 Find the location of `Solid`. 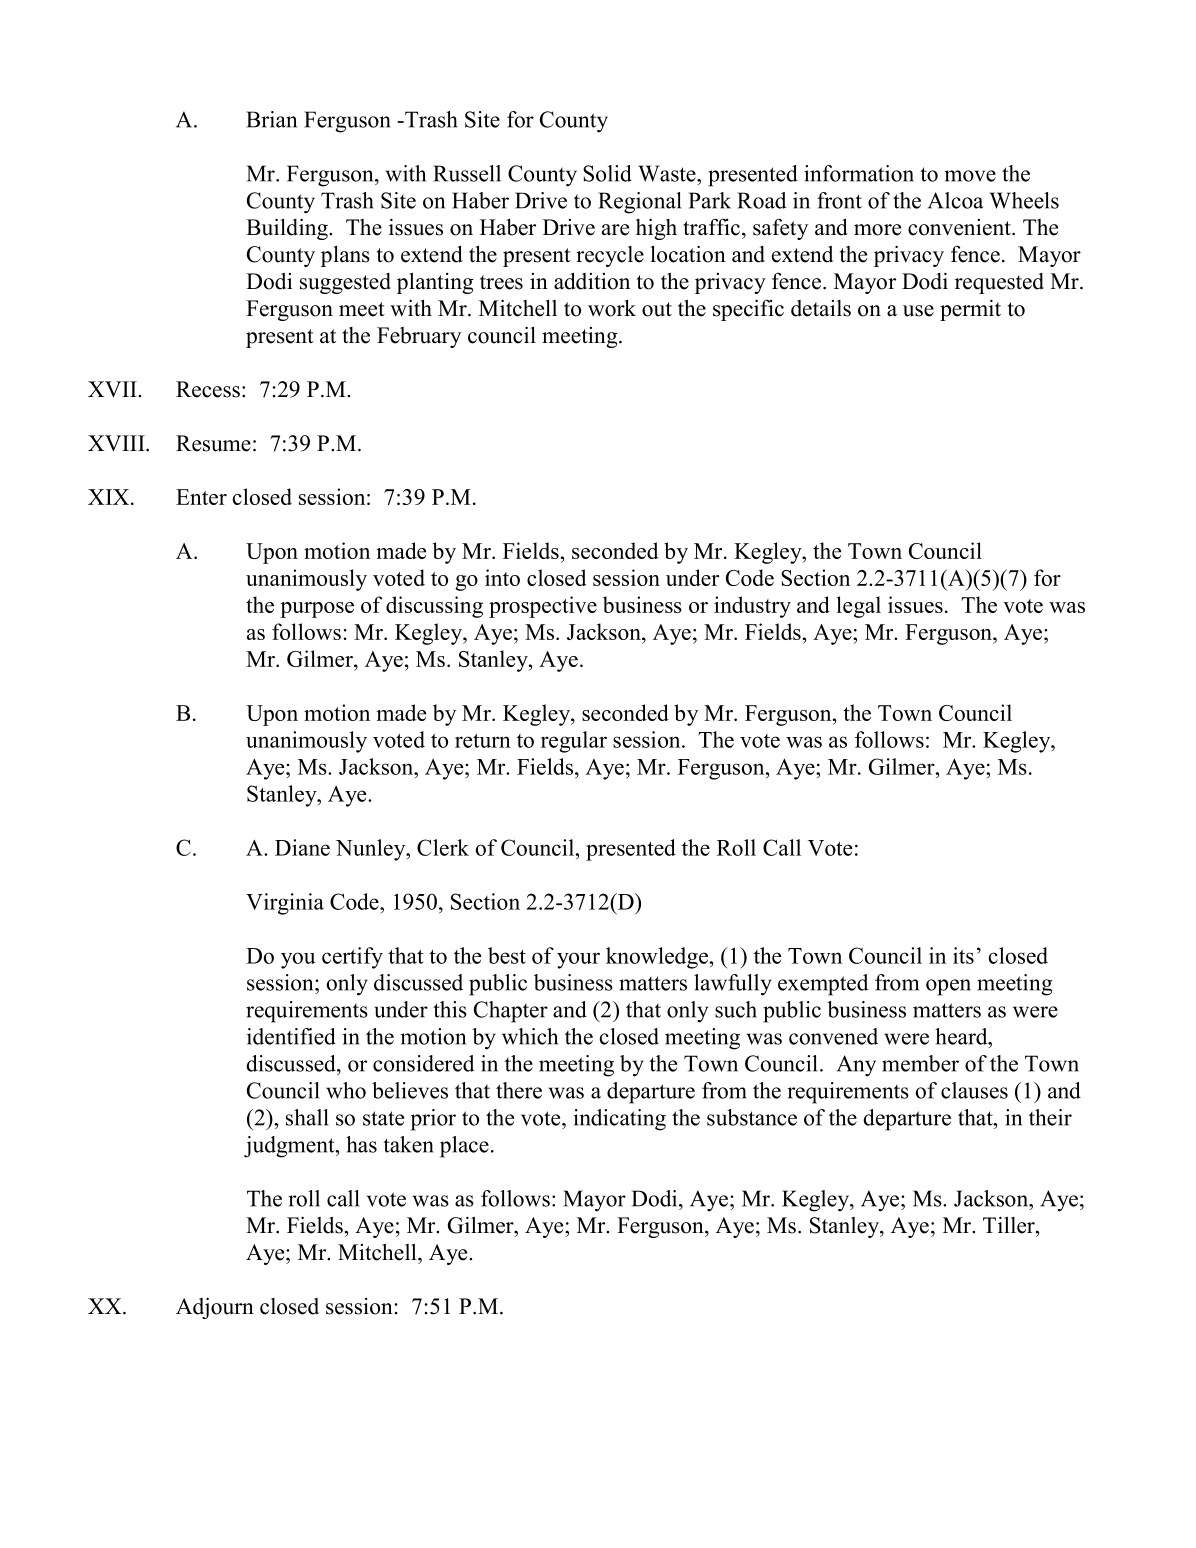

Solid is located at coordinates (607, 173).
